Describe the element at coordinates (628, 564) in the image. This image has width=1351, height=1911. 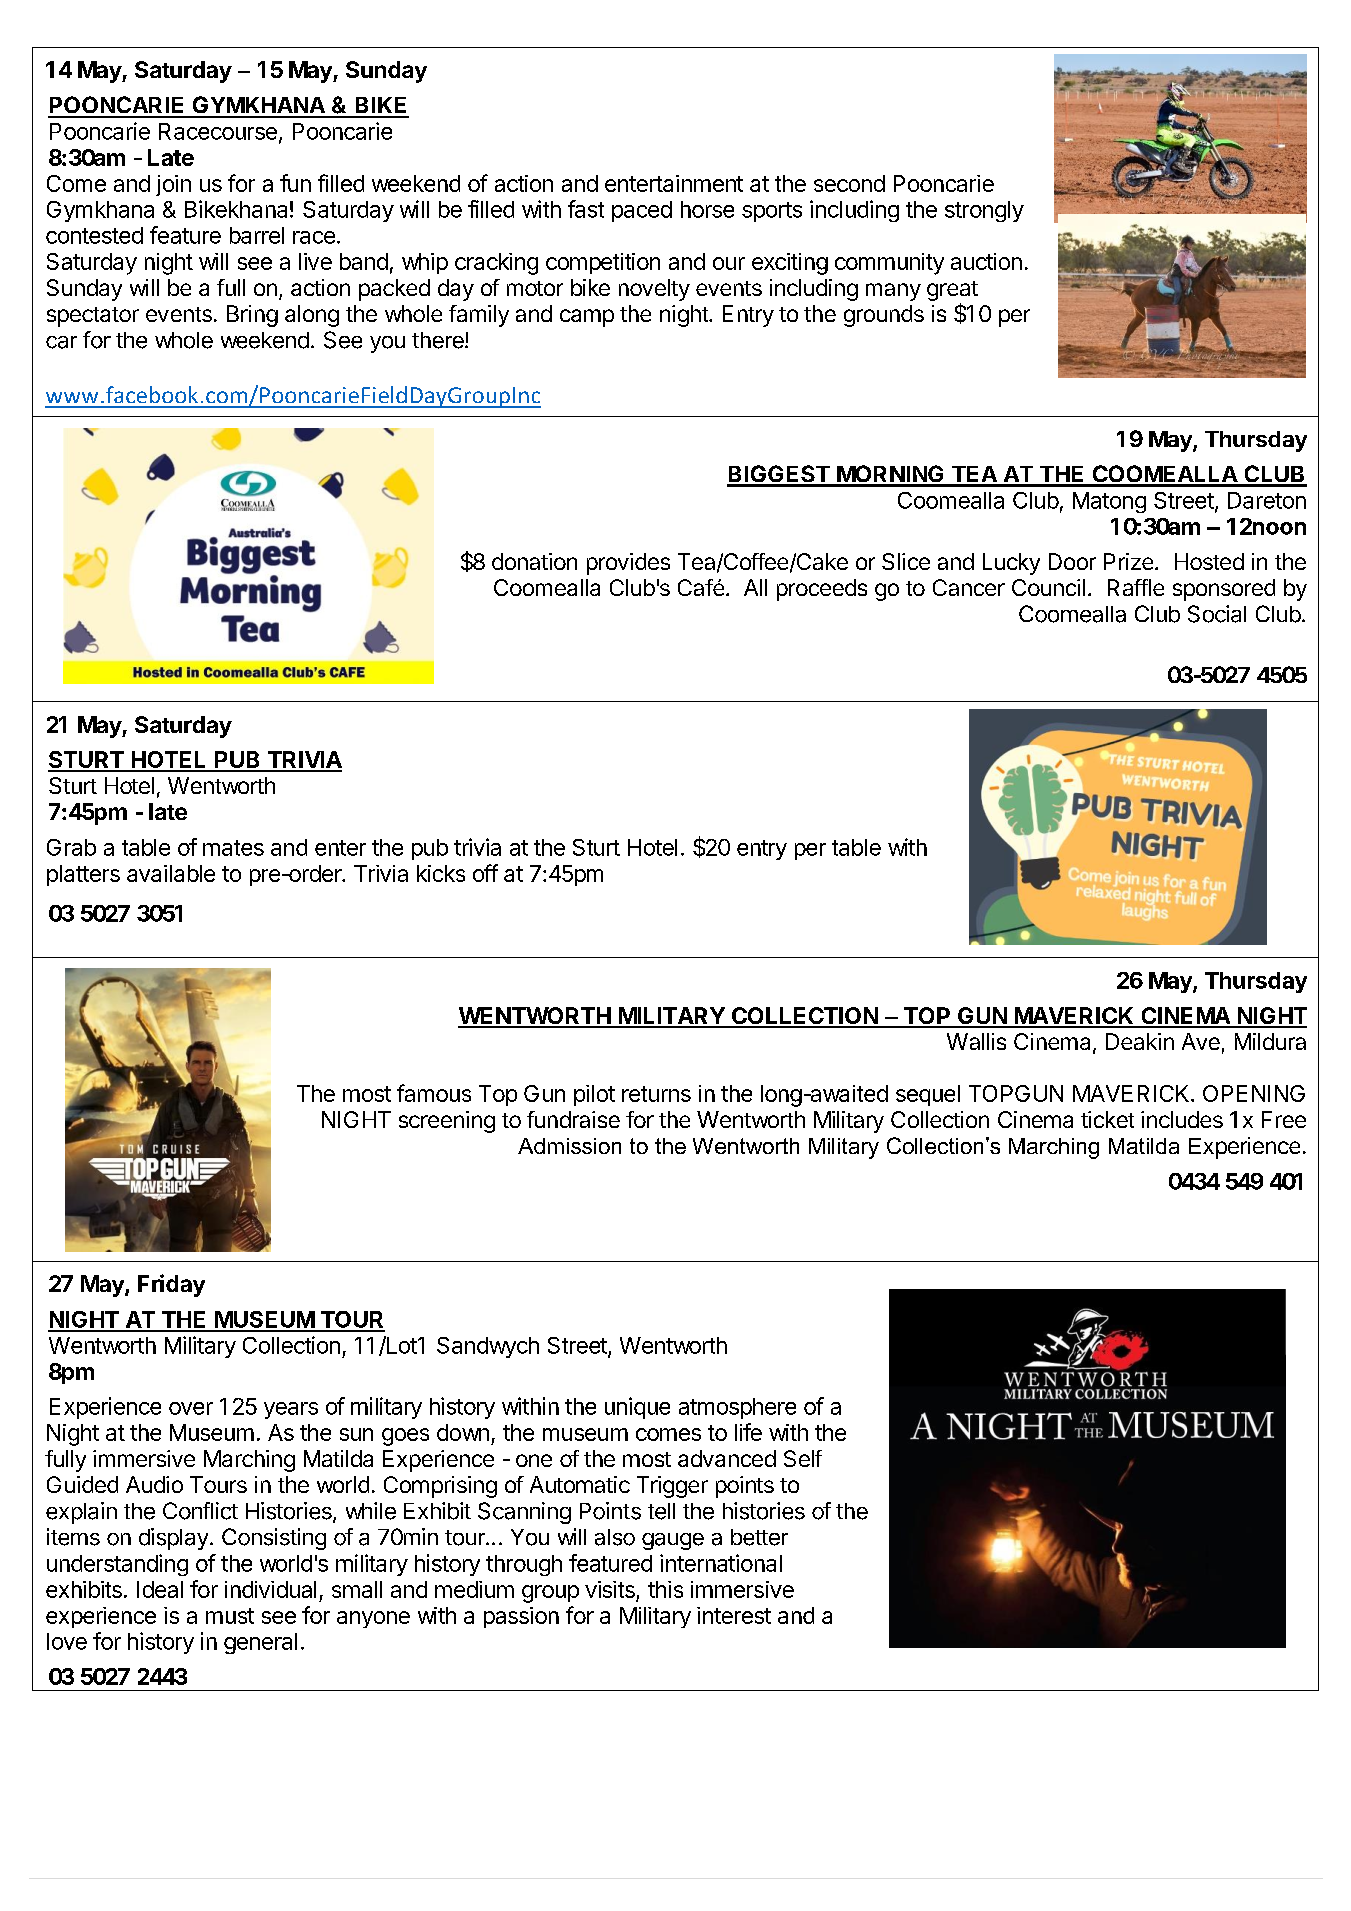
I see `provides` at that location.
